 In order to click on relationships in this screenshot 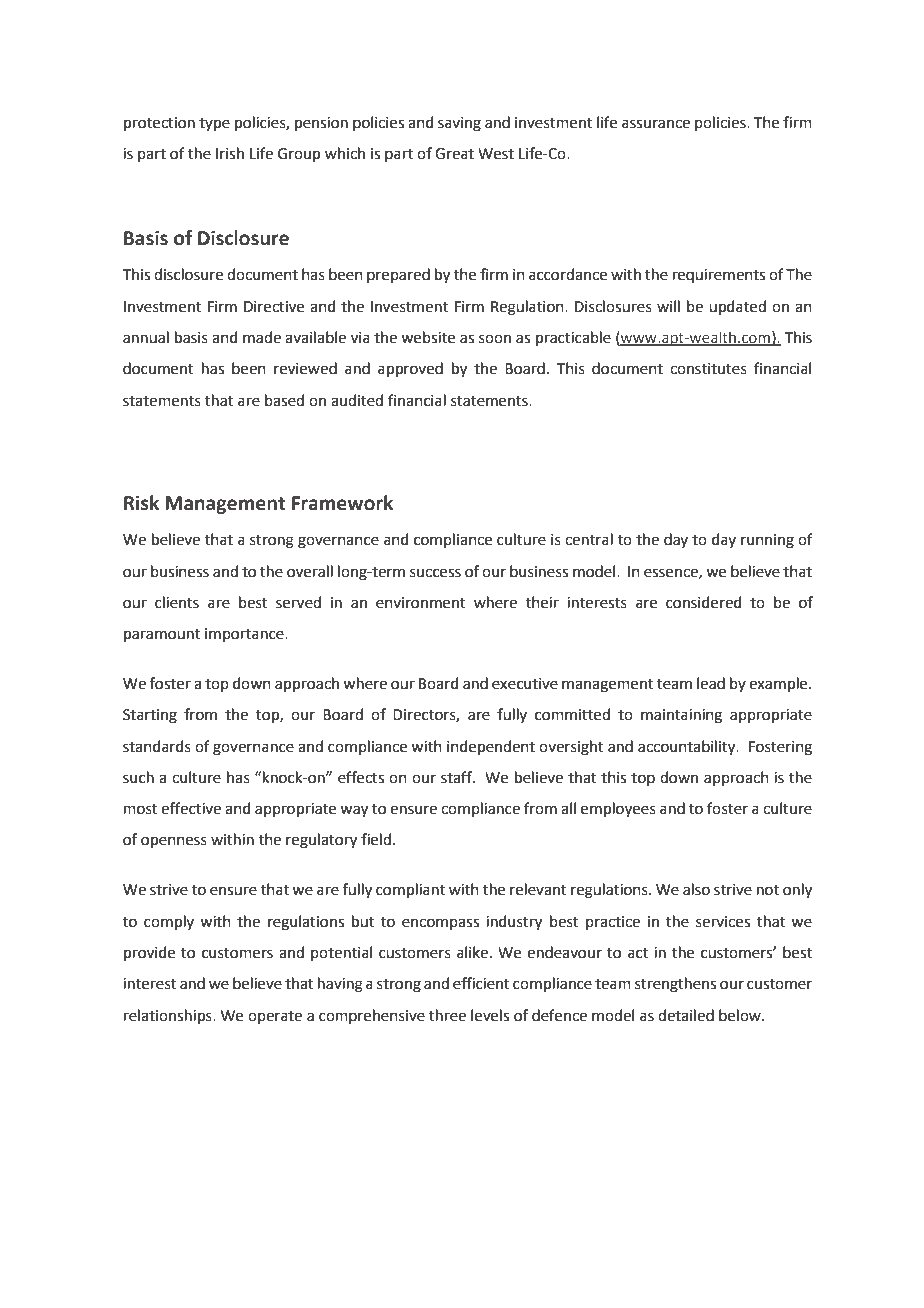, I will do `click(169, 1016)`.
